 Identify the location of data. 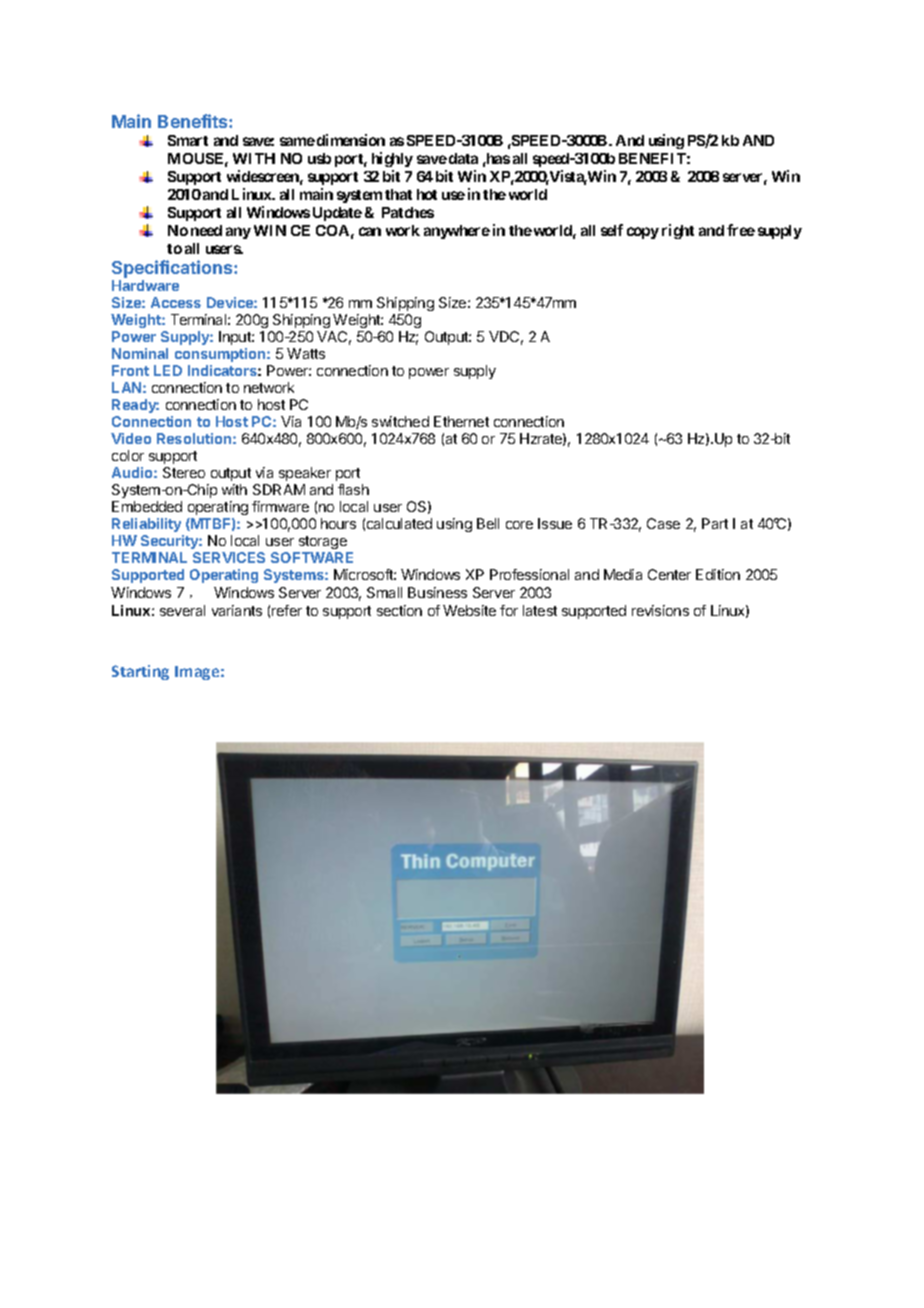
(463, 158).
